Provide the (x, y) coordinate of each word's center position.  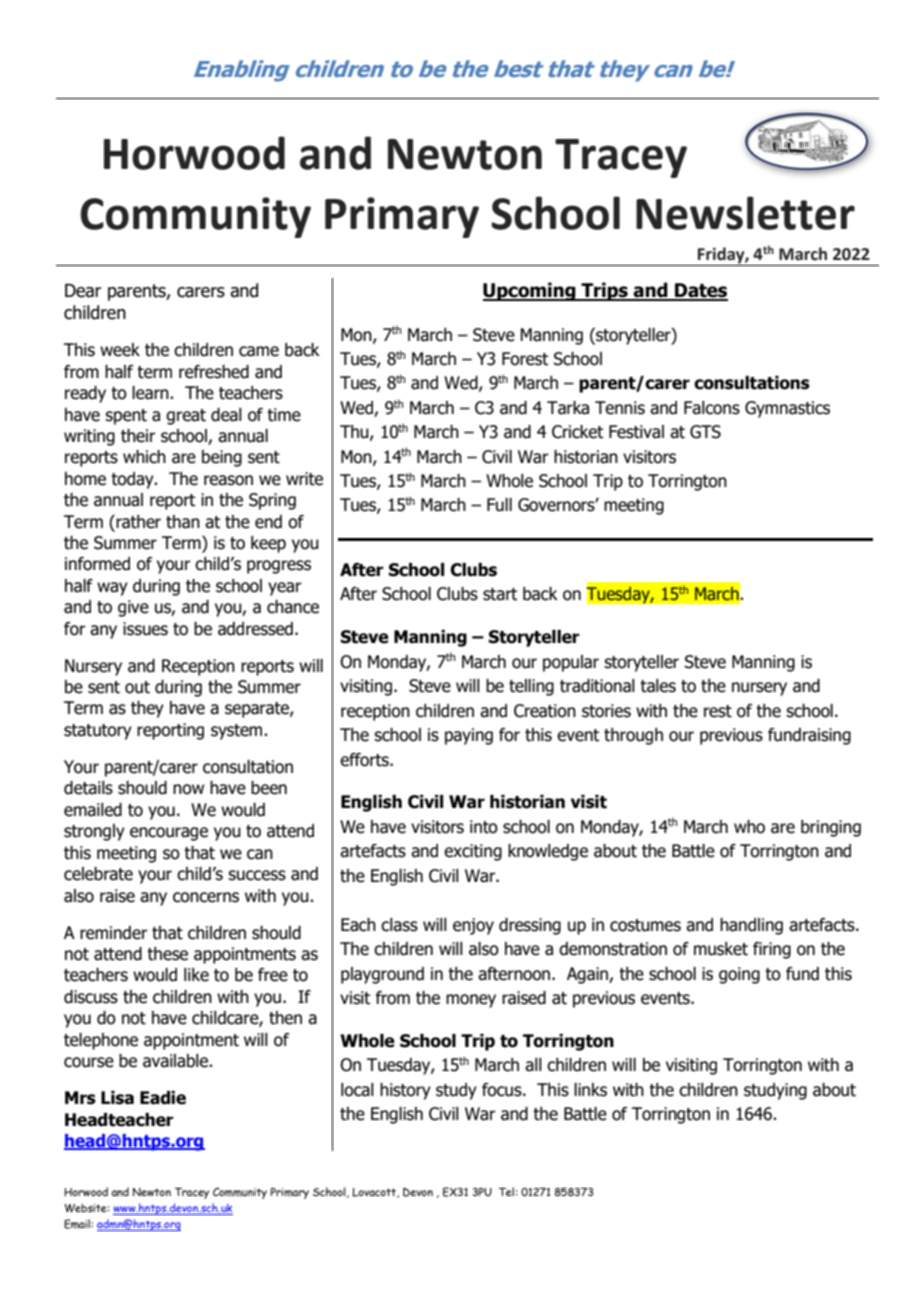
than (183, 522)
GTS (705, 432)
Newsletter (745, 213)
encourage (169, 834)
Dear (83, 291)
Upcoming (530, 291)
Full (499, 505)
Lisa (117, 1098)
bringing (831, 828)
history (405, 1091)
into (484, 827)
